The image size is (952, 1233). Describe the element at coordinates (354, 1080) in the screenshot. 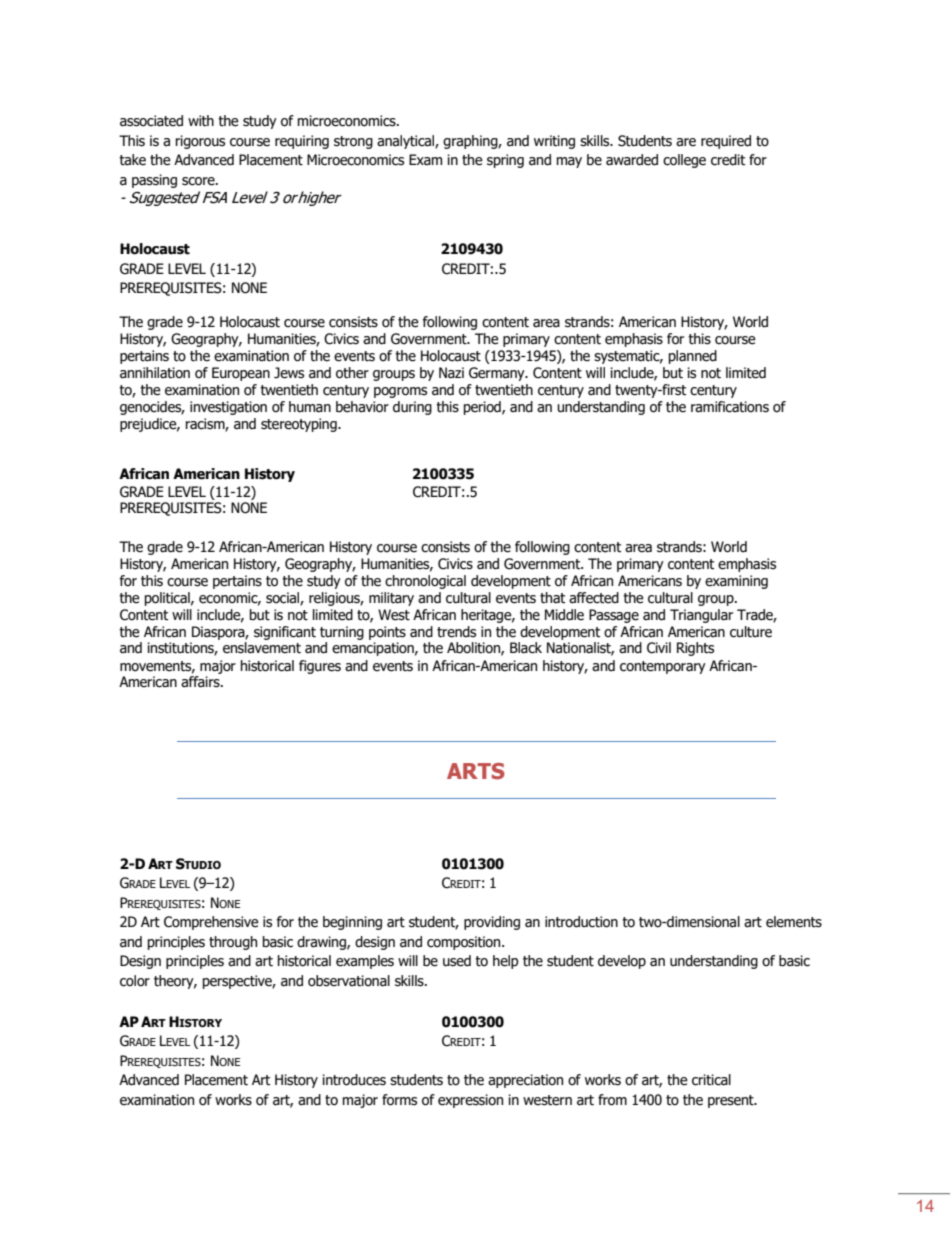

I see `introduces` at that location.
